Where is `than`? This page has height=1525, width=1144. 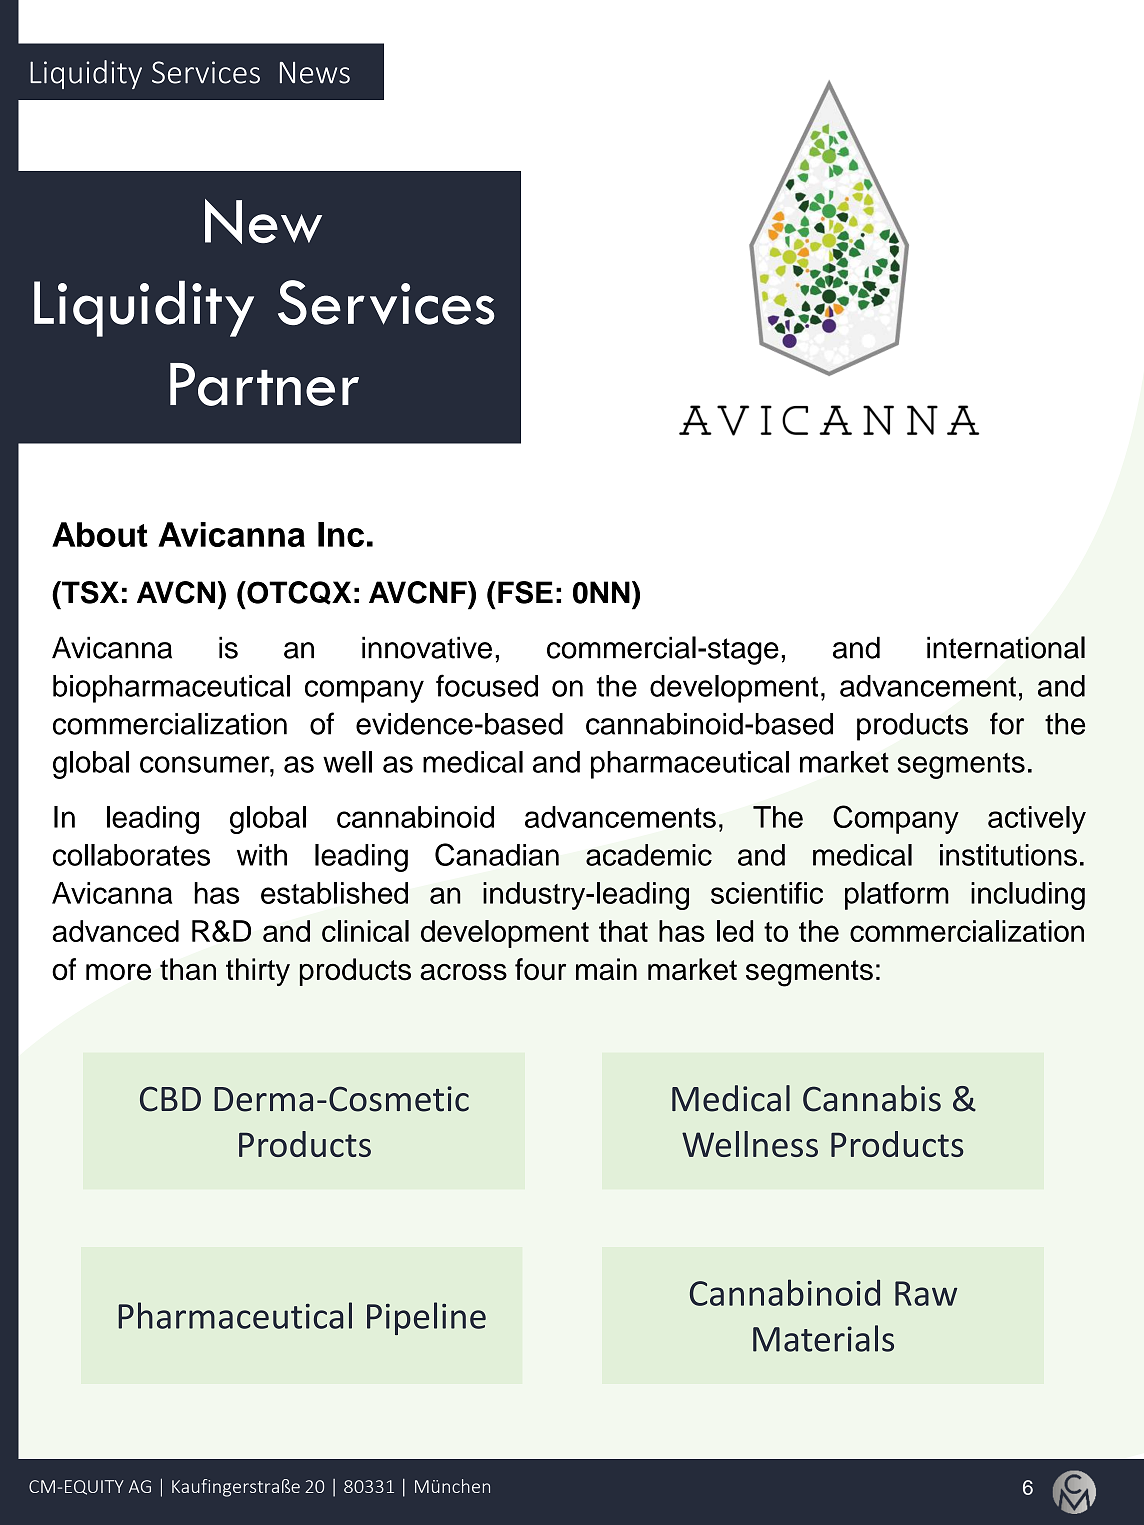 than is located at coordinates (188, 969).
